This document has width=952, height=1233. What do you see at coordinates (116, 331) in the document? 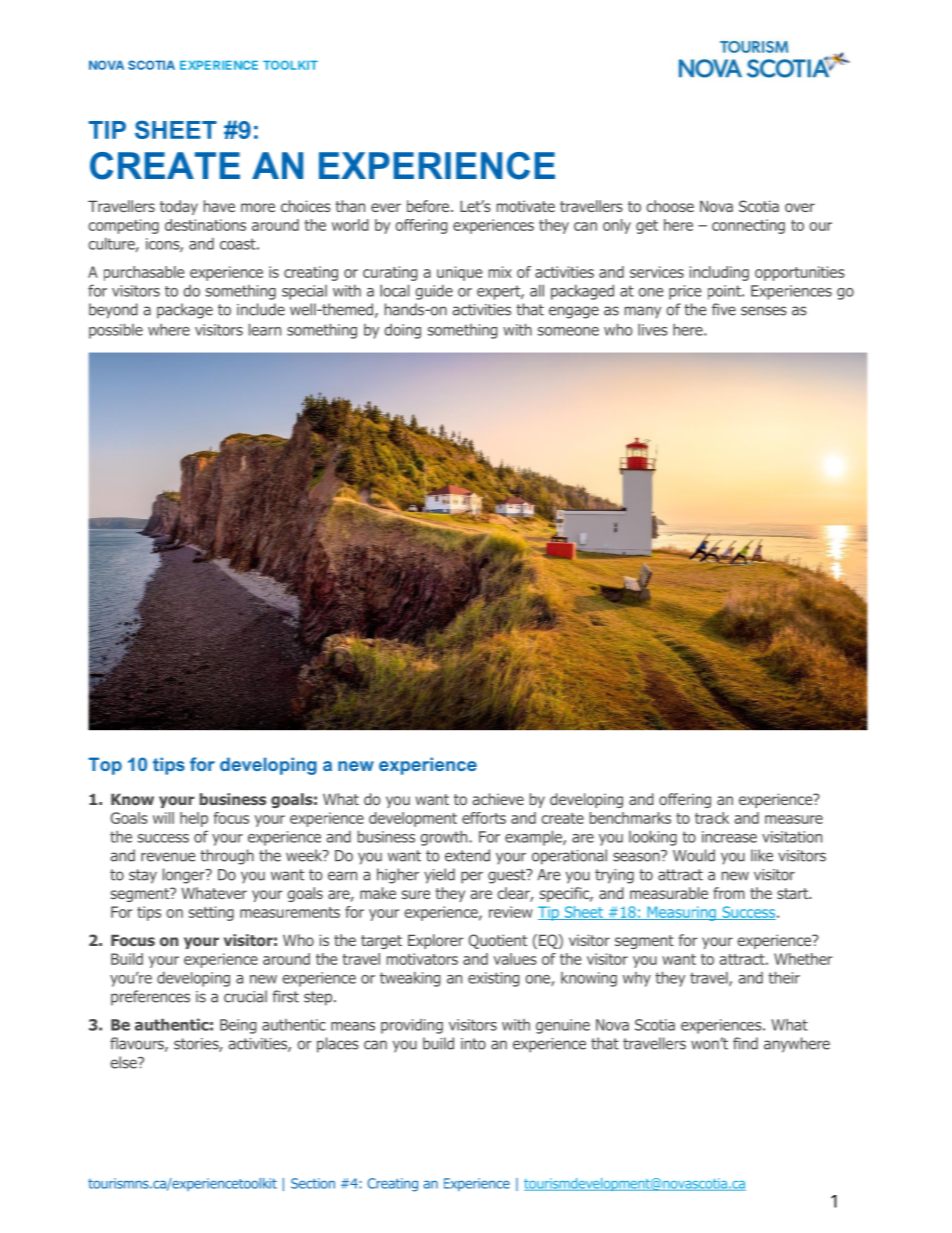
I see `possible` at bounding box center [116, 331].
